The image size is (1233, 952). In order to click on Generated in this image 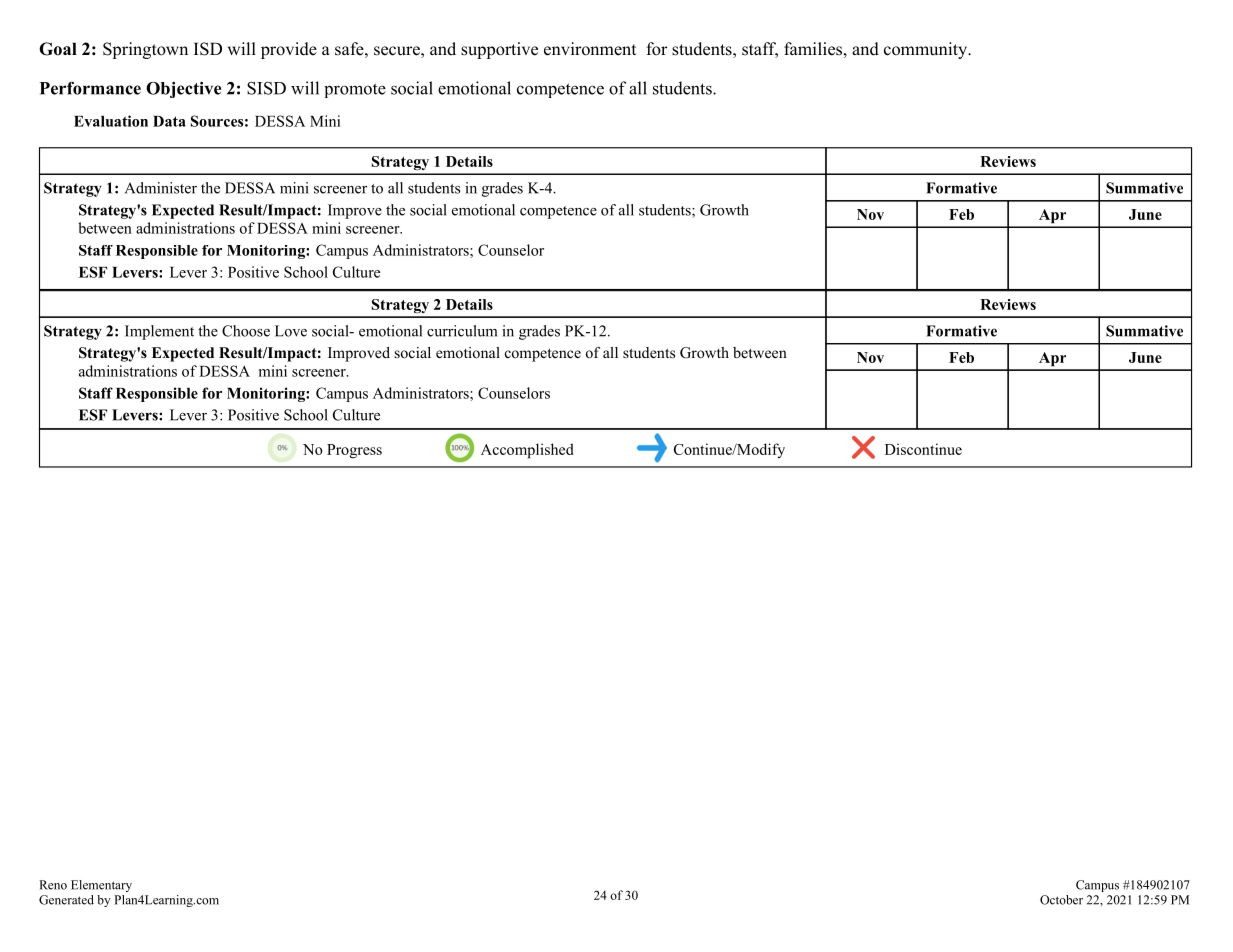, I will do `click(66, 900)`.
